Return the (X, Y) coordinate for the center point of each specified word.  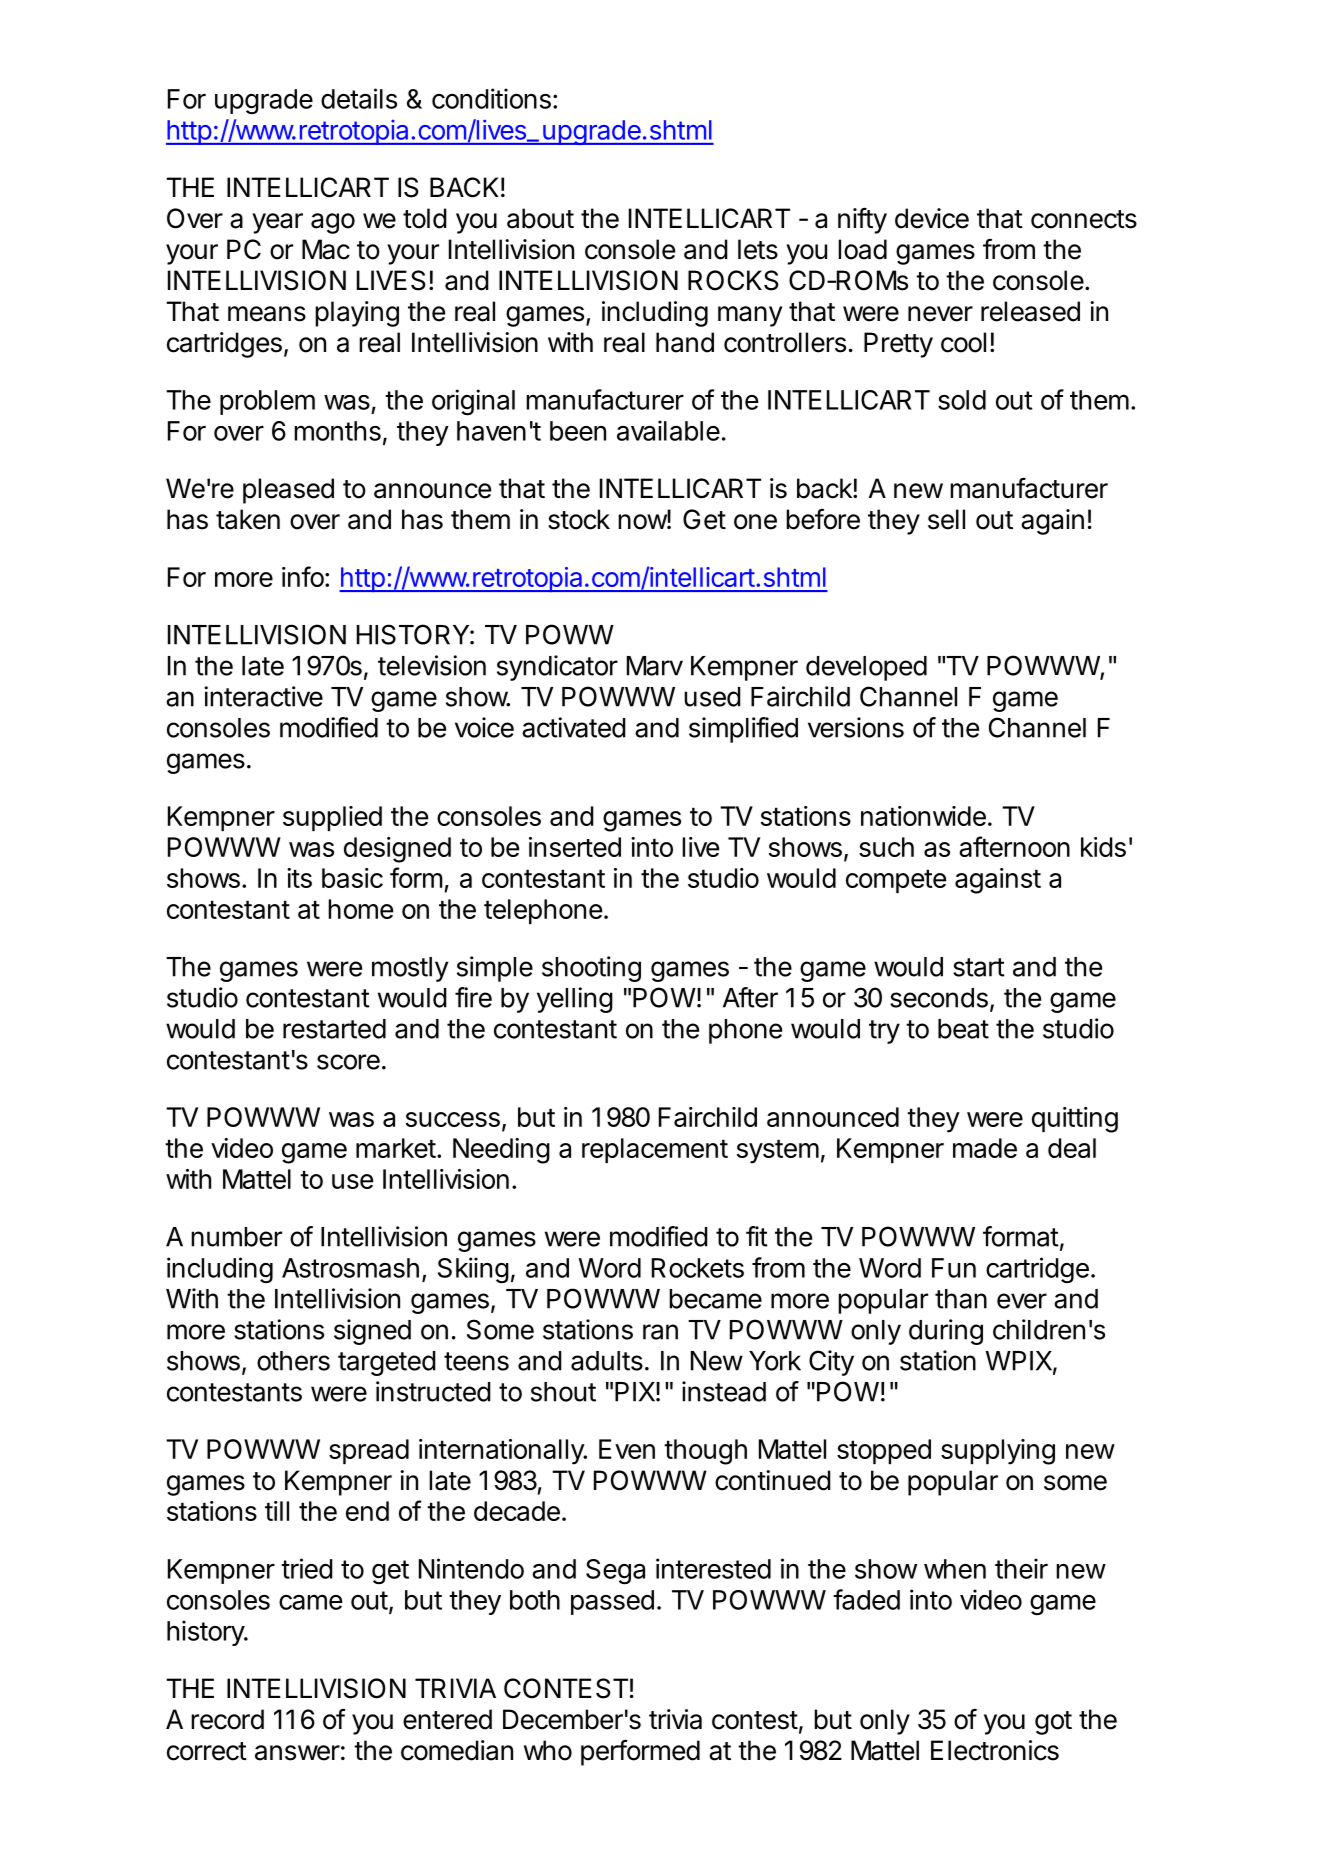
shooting (591, 969)
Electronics (995, 1750)
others (293, 1361)
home (360, 909)
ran (660, 1332)
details (359, 98)
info (303, 576)
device (932, 218)
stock (579, 519)
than (961, 1299)
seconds (939, 998)
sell (946, 519)
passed (612, 1602)
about (540, 218)
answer (297, 1753)
